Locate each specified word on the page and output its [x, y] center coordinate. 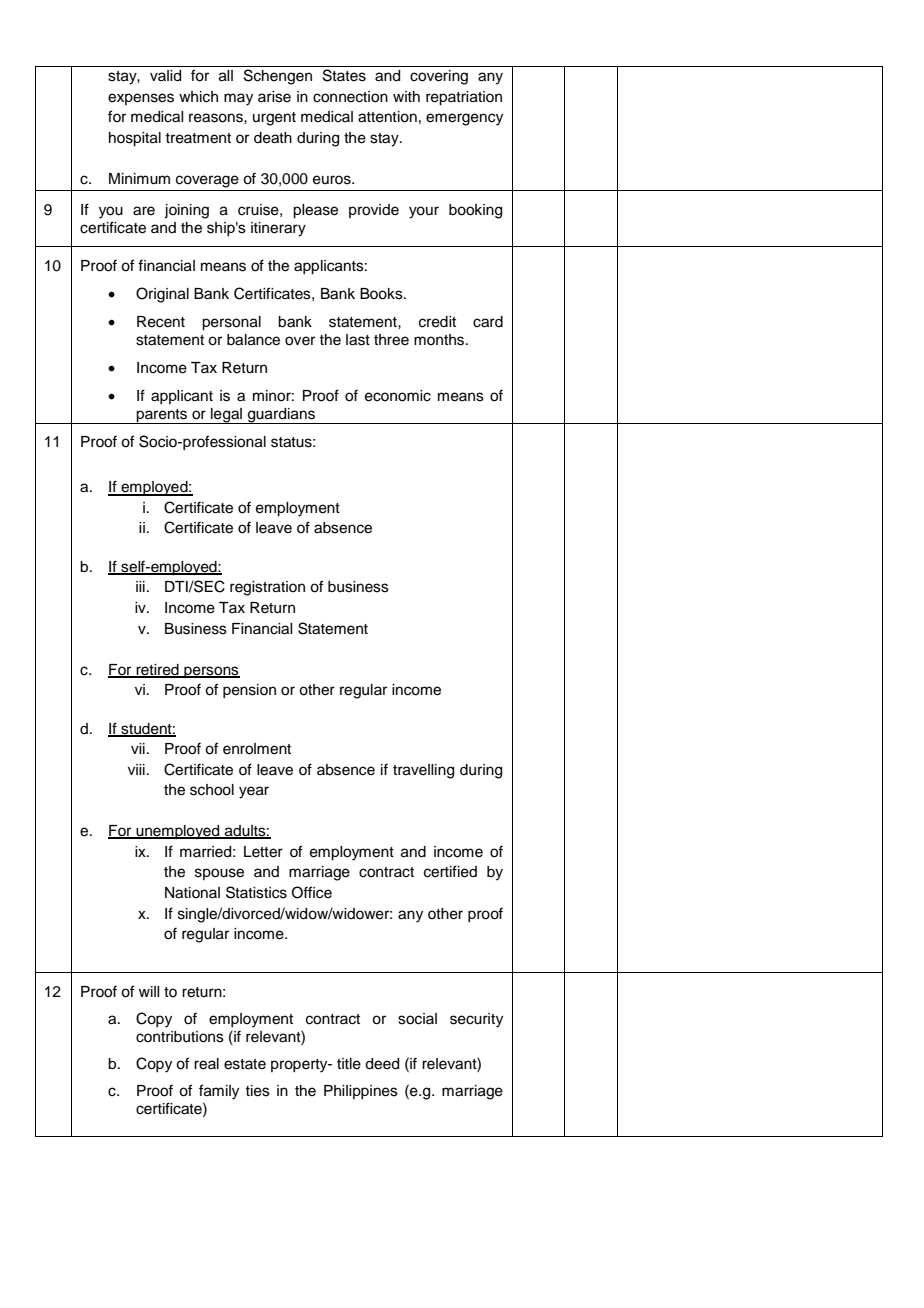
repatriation [464, 98]
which [198, 97]
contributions [180, 1037]
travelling [423, 771]
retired [157, 670]
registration [267, 588]
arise [274, 97]
